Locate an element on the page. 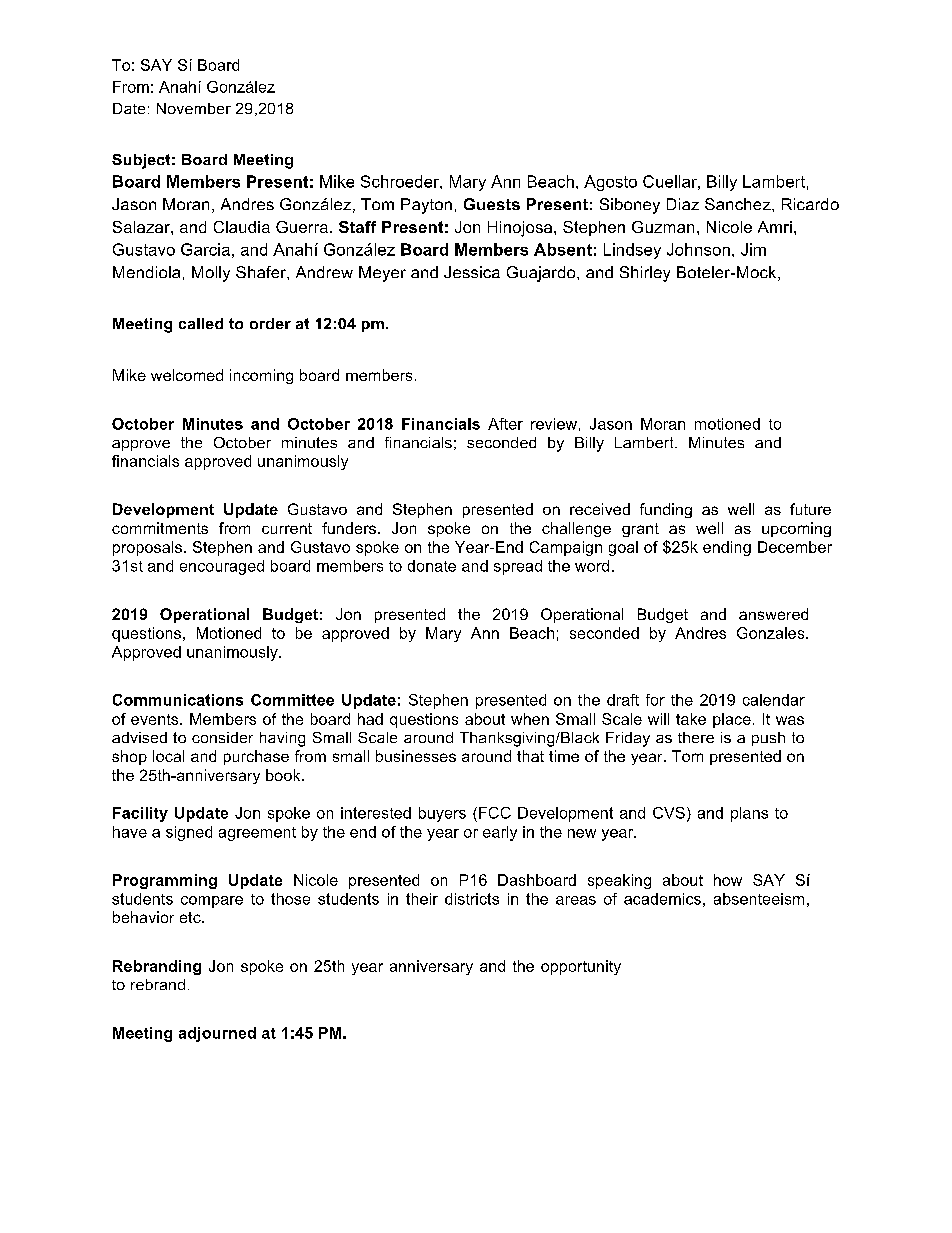 This document has height=1233, width=952. academics is located at coordinates (662, 899).
